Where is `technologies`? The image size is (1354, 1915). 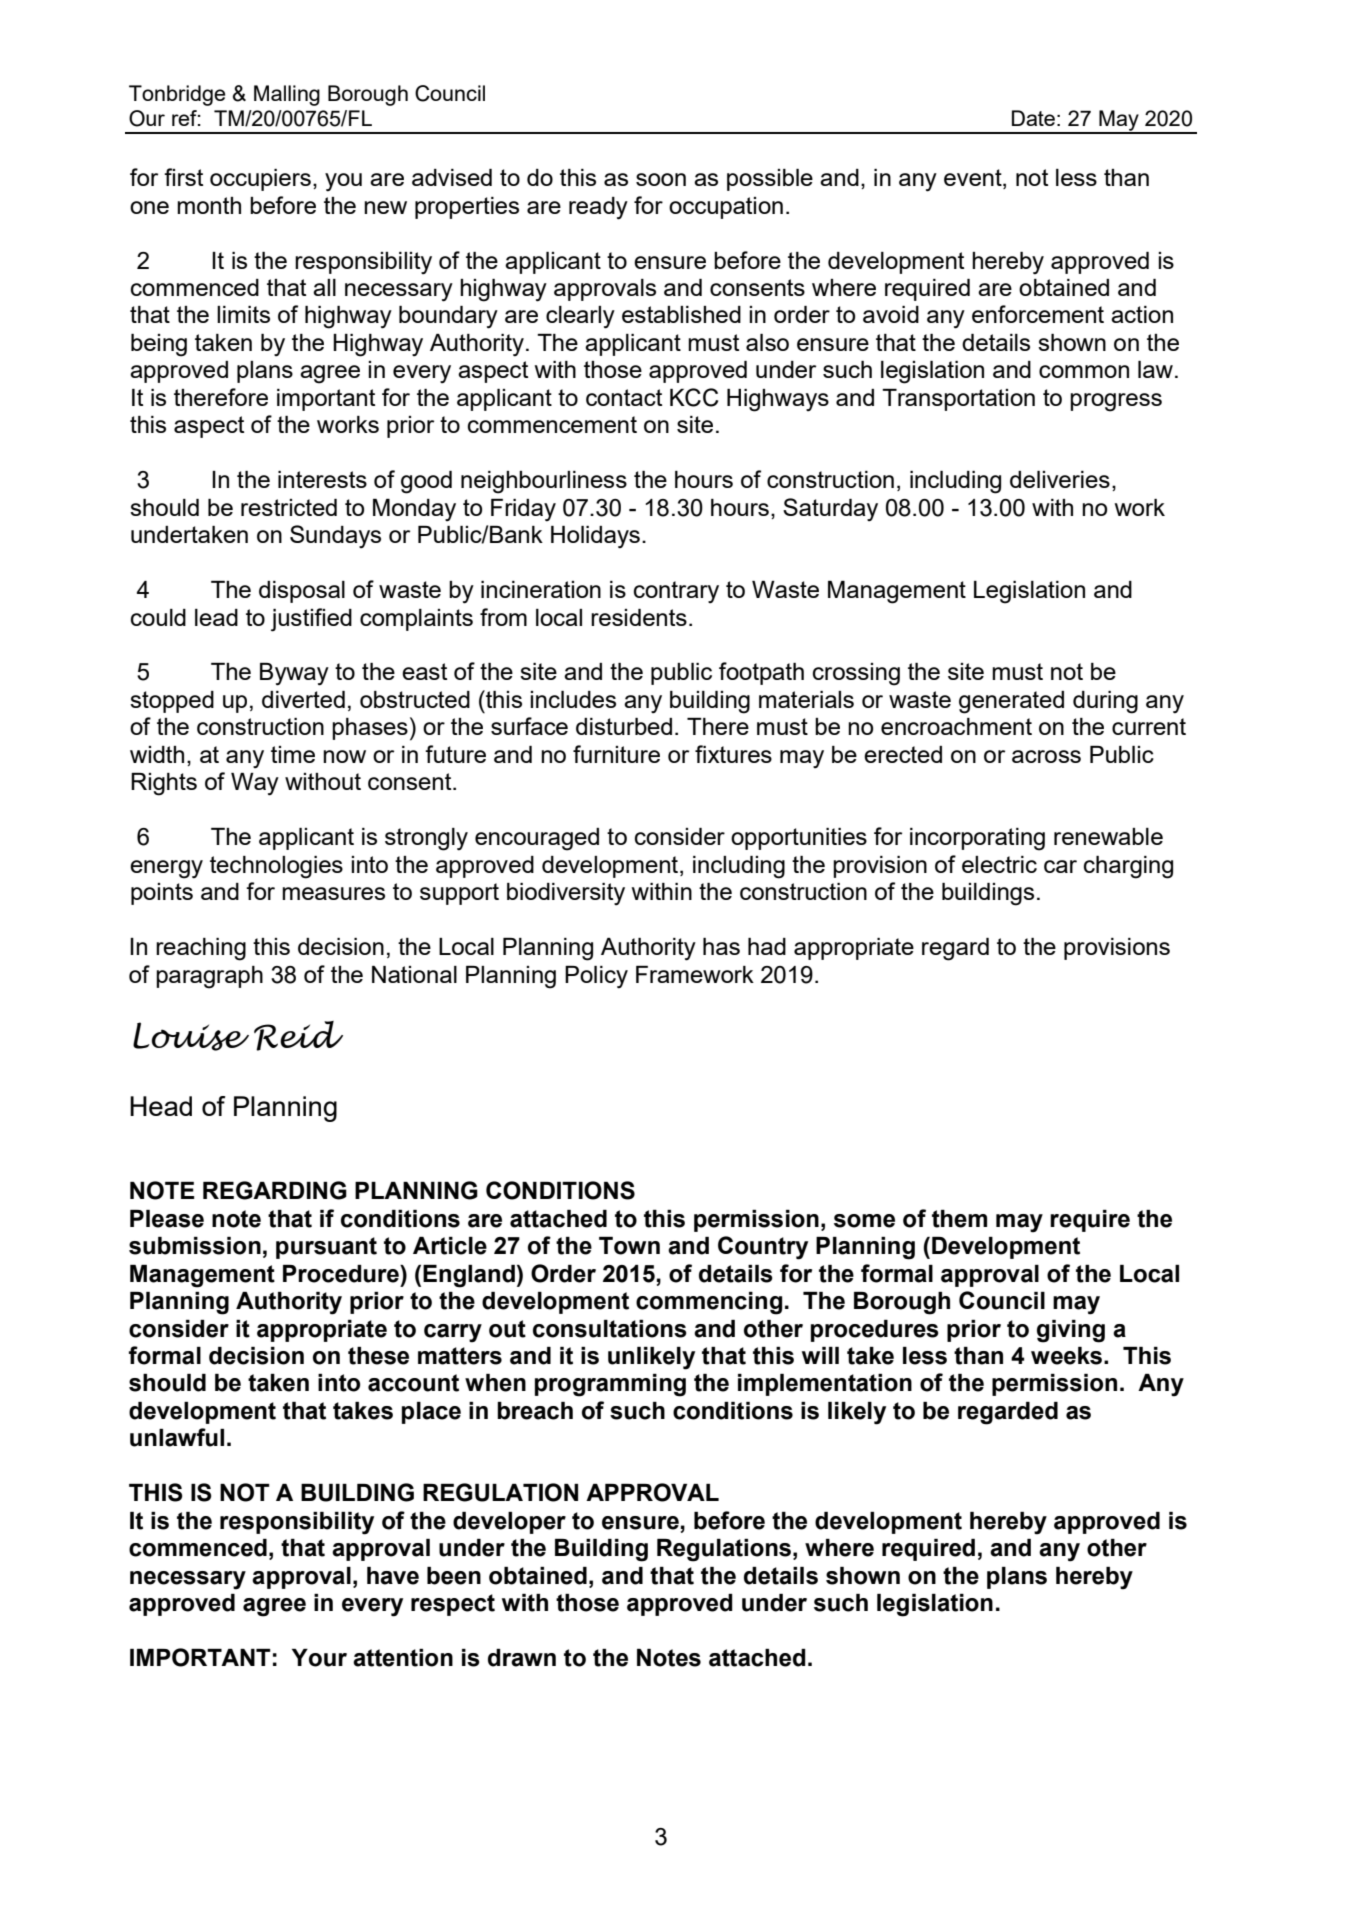 technologies is located at coordinates (276, 867).
